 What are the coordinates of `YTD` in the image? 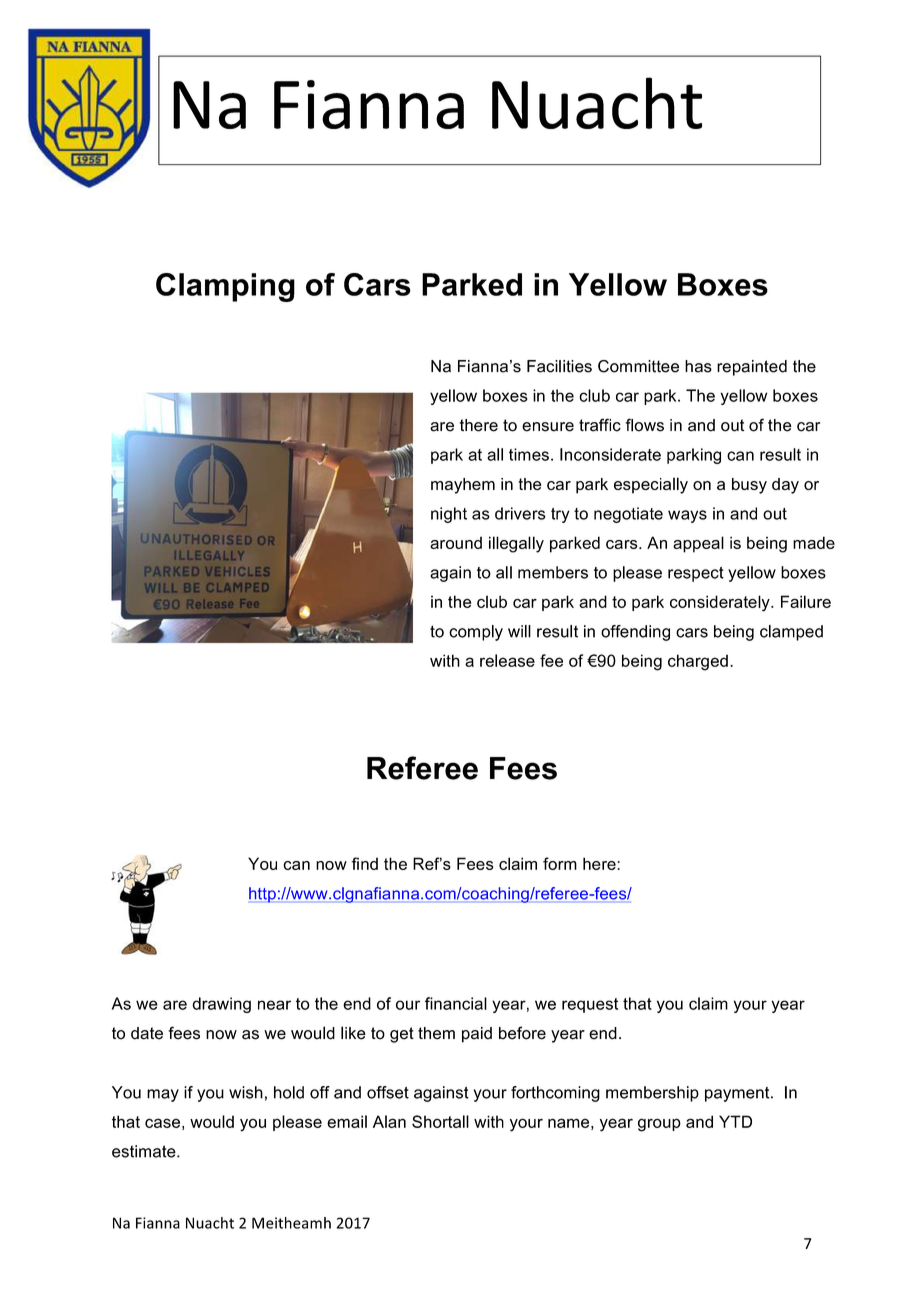 It's located at (735, 1121).
